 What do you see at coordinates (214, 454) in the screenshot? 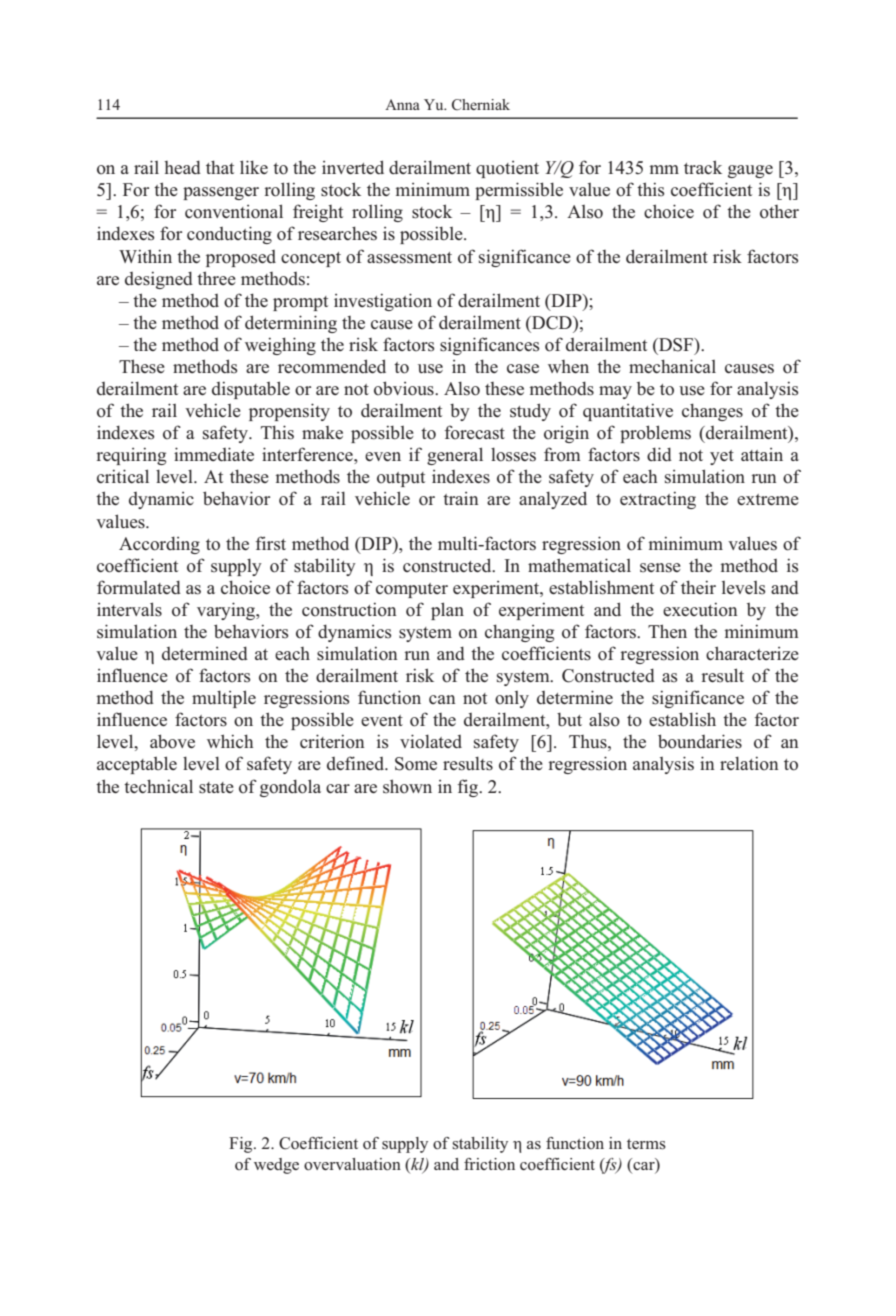
I see `immediate` at bounding box center [214, 454].
